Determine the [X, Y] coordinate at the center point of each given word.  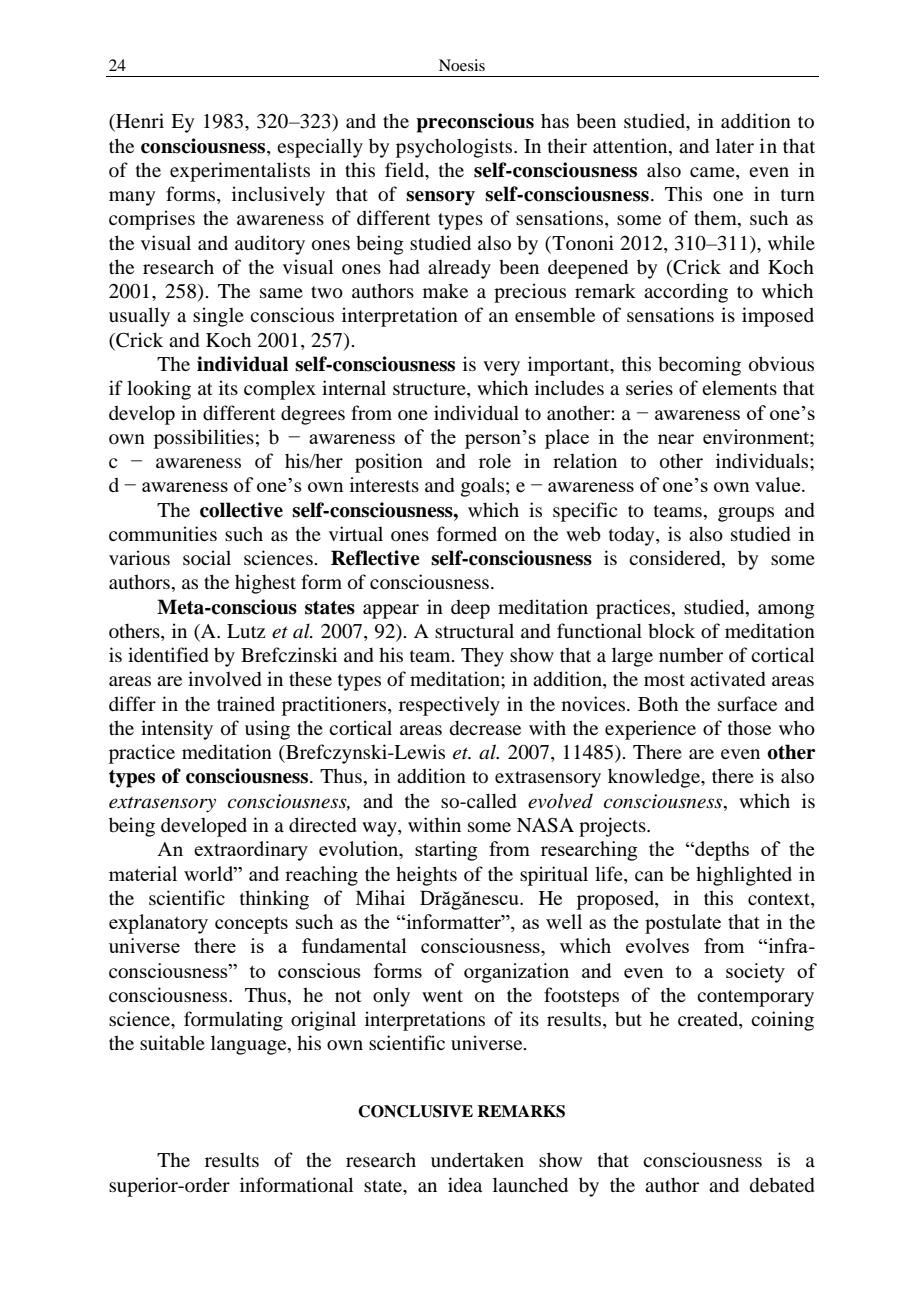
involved [224, 678]
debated [782, 1184]
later [735, 145]
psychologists [455, 148]
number [691, 654]
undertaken [477, 1159]
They [482, 657]
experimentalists [240, 172]
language [250, 1045]
